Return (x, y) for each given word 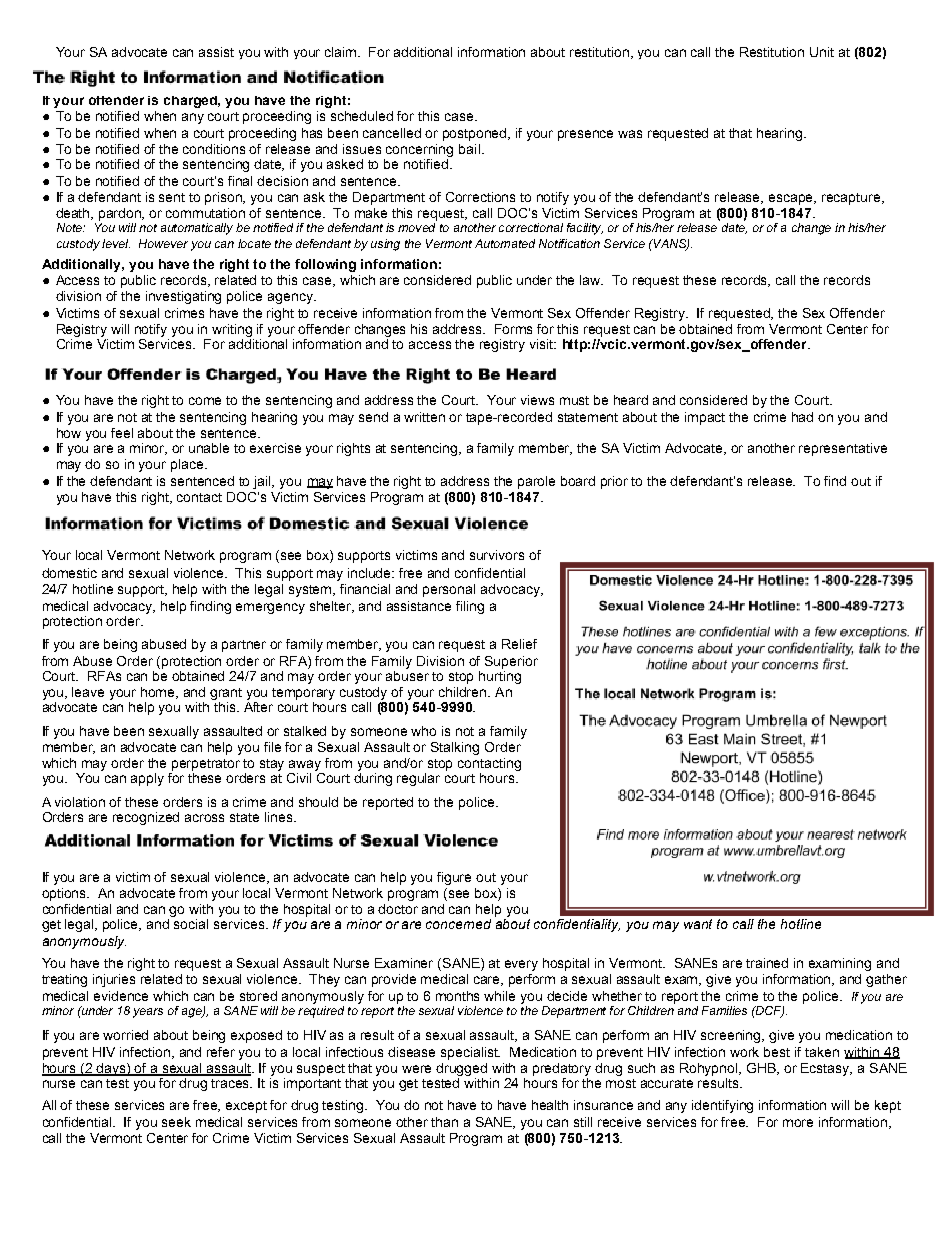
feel (122, 433)
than (444, 1122)
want (698, 924)
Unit (822, 52)
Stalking (455, 748)
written (424, 417)
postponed (476, 134)
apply (147, 779)
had (802, 417)
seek (176, 1122)
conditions (214, 149)
